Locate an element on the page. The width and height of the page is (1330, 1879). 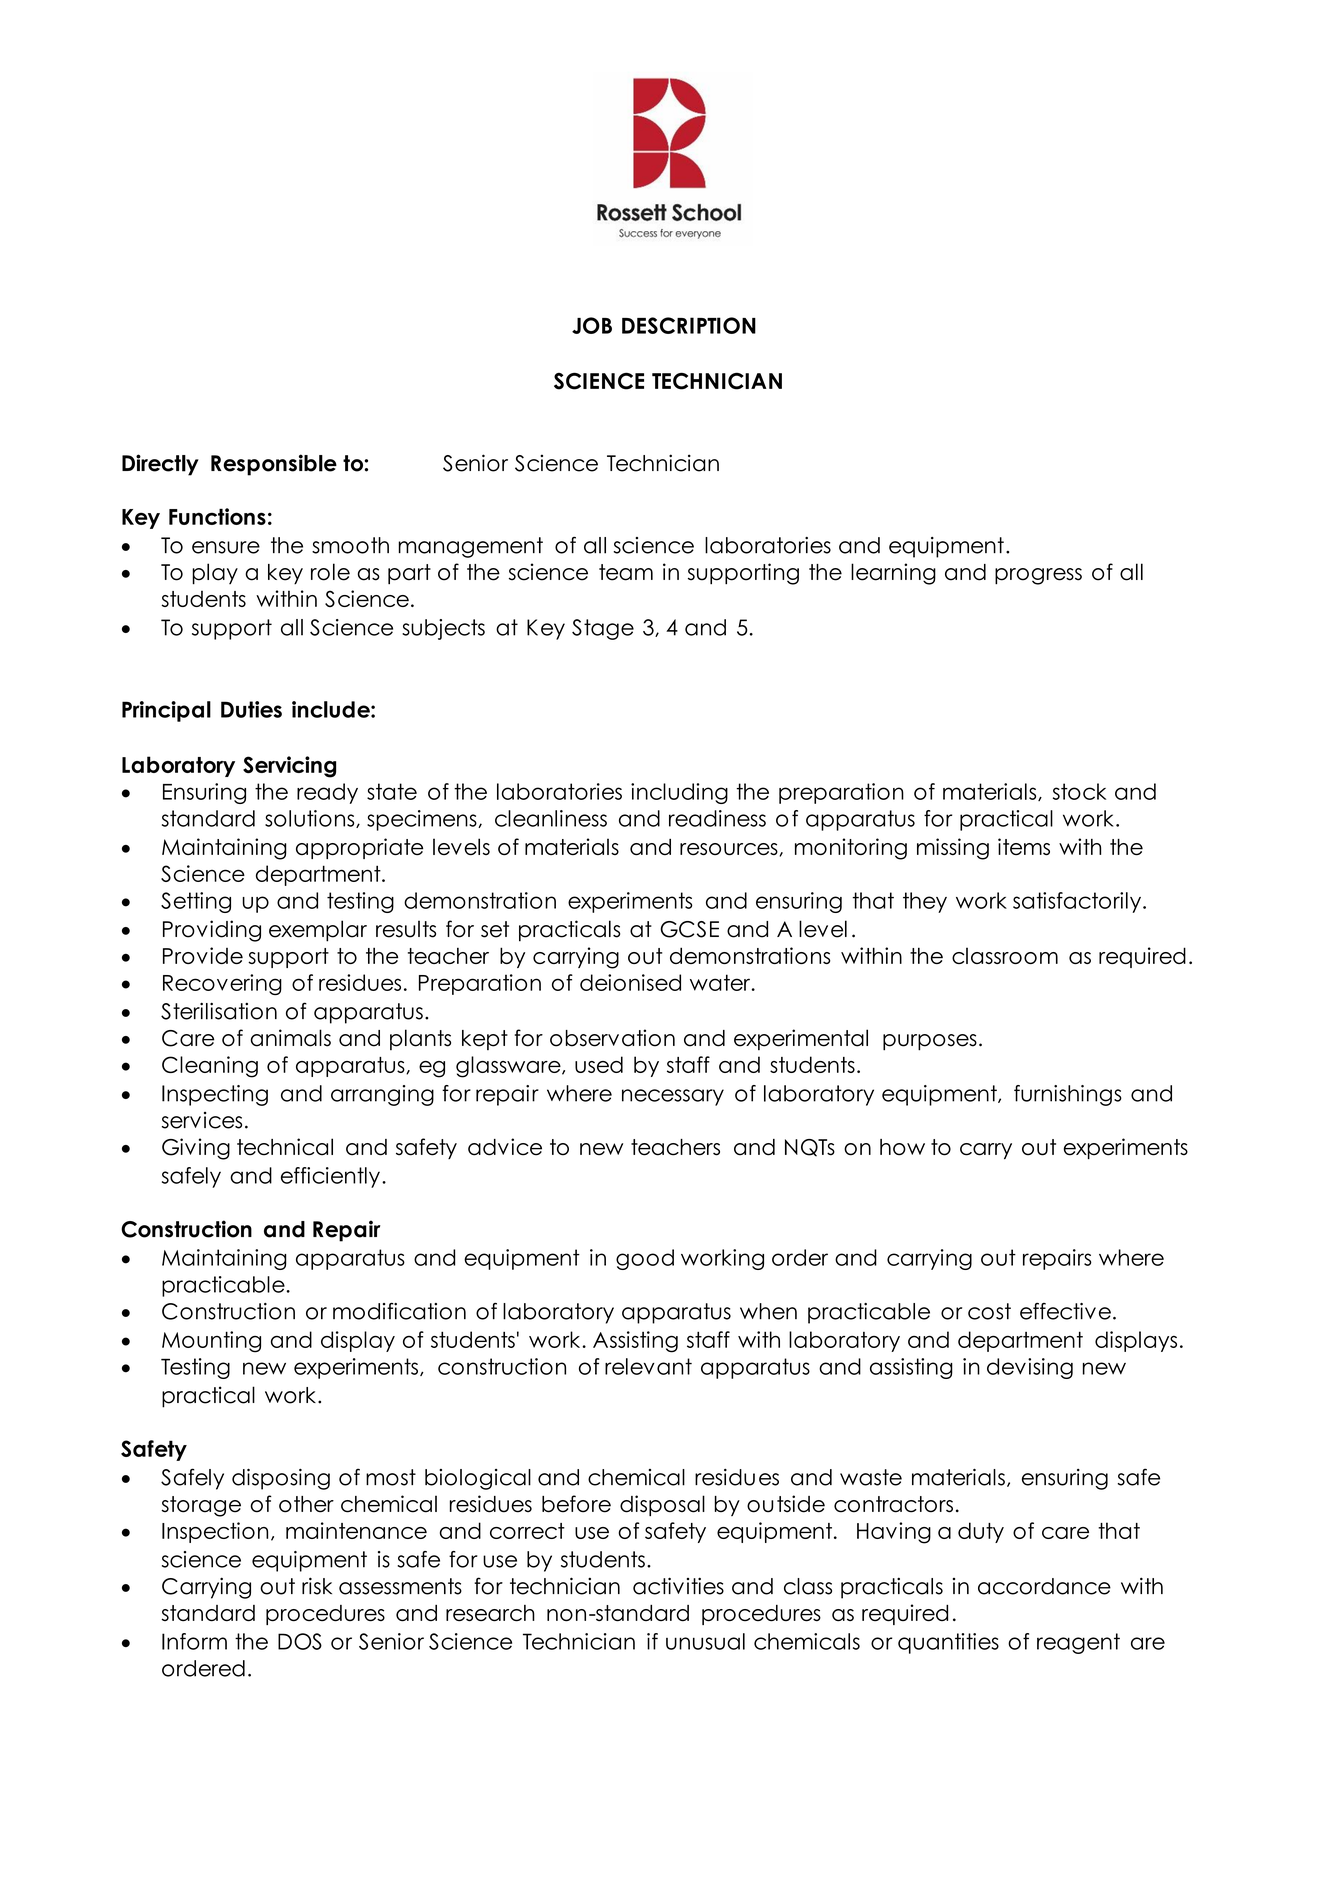
risk is located at coordinates (317, 1586).
